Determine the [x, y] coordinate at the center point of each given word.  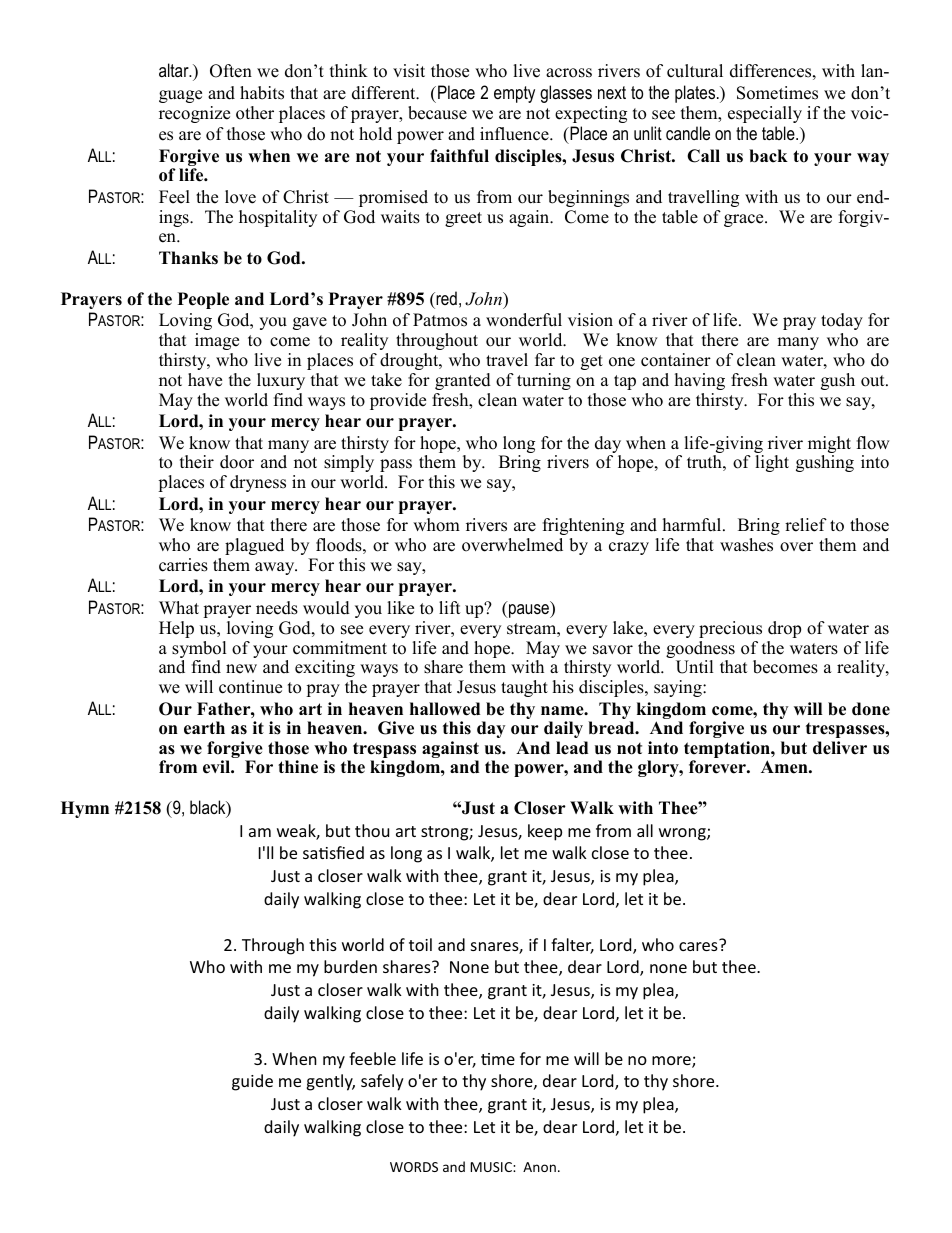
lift [450, 607]
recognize [194, 114]
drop [784, 629]
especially [765, 114]
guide [252, 1082]
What [179, 607]
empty [514, 94]
